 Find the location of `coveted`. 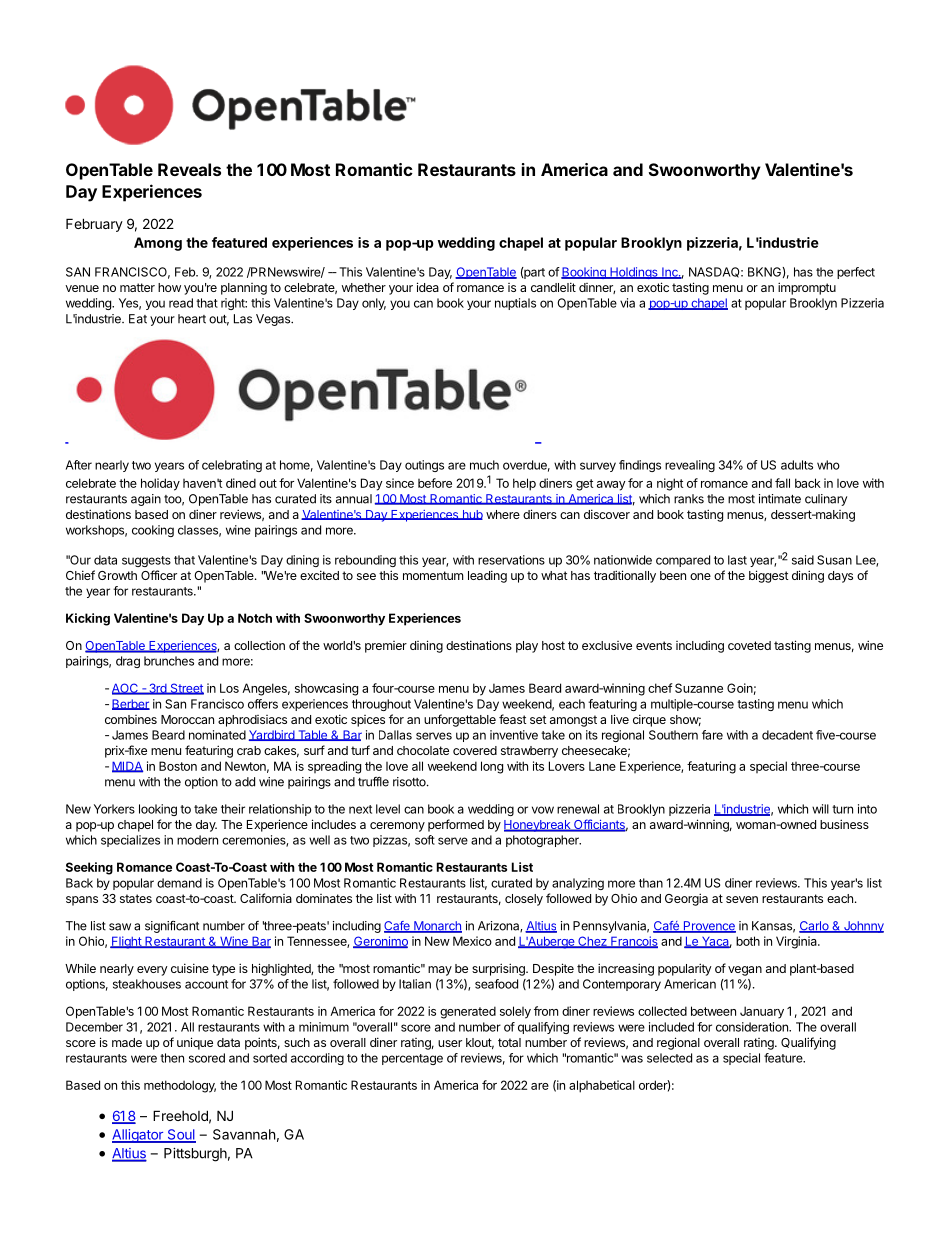

coveted is located at coordinates (749, 645).
